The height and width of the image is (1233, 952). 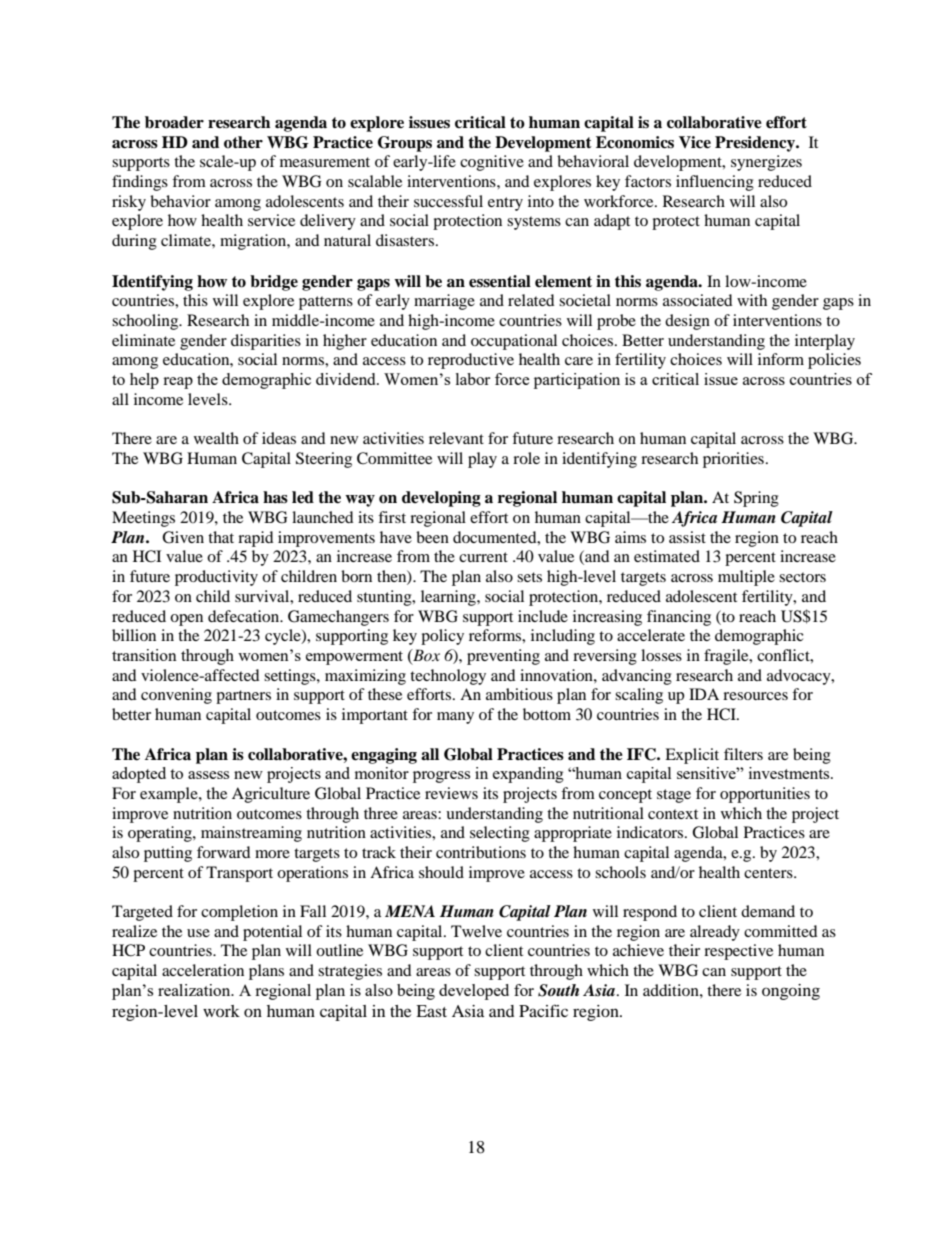 What do you see at coordinates (791, 992) in the image?
I see `ongoing` at bounding box center [791, 992].
